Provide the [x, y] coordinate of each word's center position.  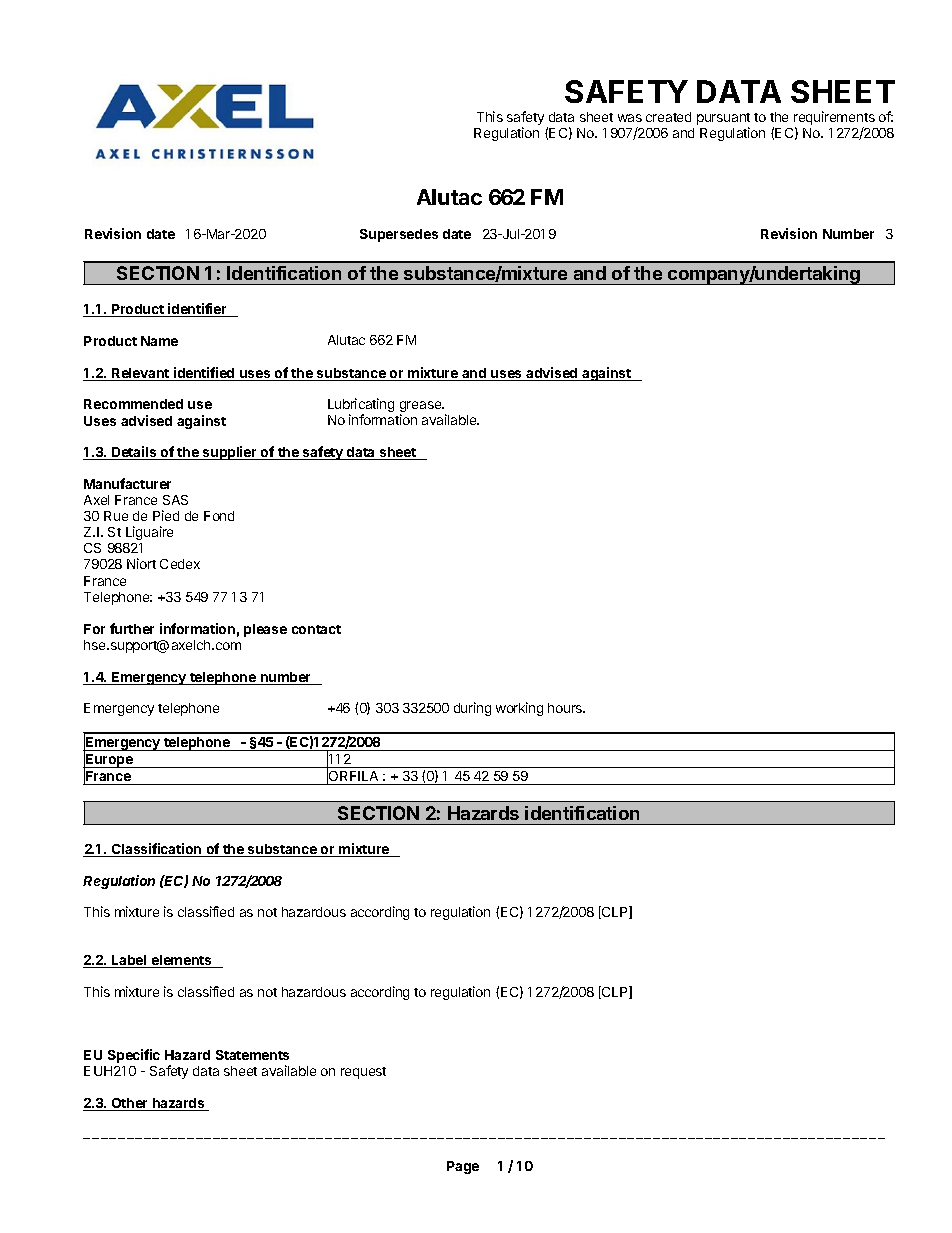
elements [181, 961]
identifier [197, 310]
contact [316, 629]
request [363, 1073]
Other [130, 1104]
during [472, 709]
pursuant [723, 120]
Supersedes [399, 235]
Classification [156, 850]
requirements [834, 119]
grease [422, 408]
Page [463, 1167]
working [519, 709]
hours [566, 708]
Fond [219, 516]
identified [204, 374]
